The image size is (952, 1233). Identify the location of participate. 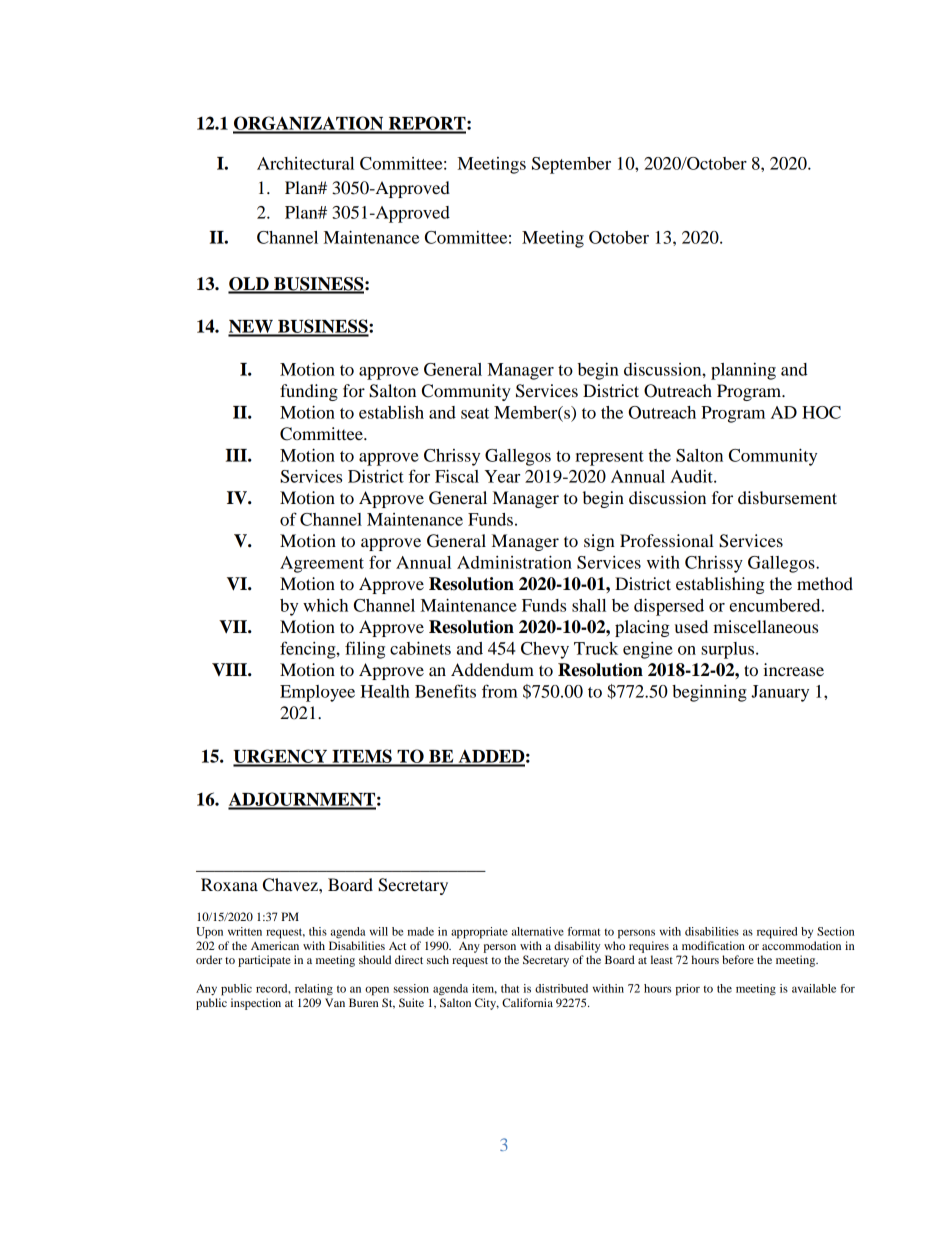
(264, 961).
